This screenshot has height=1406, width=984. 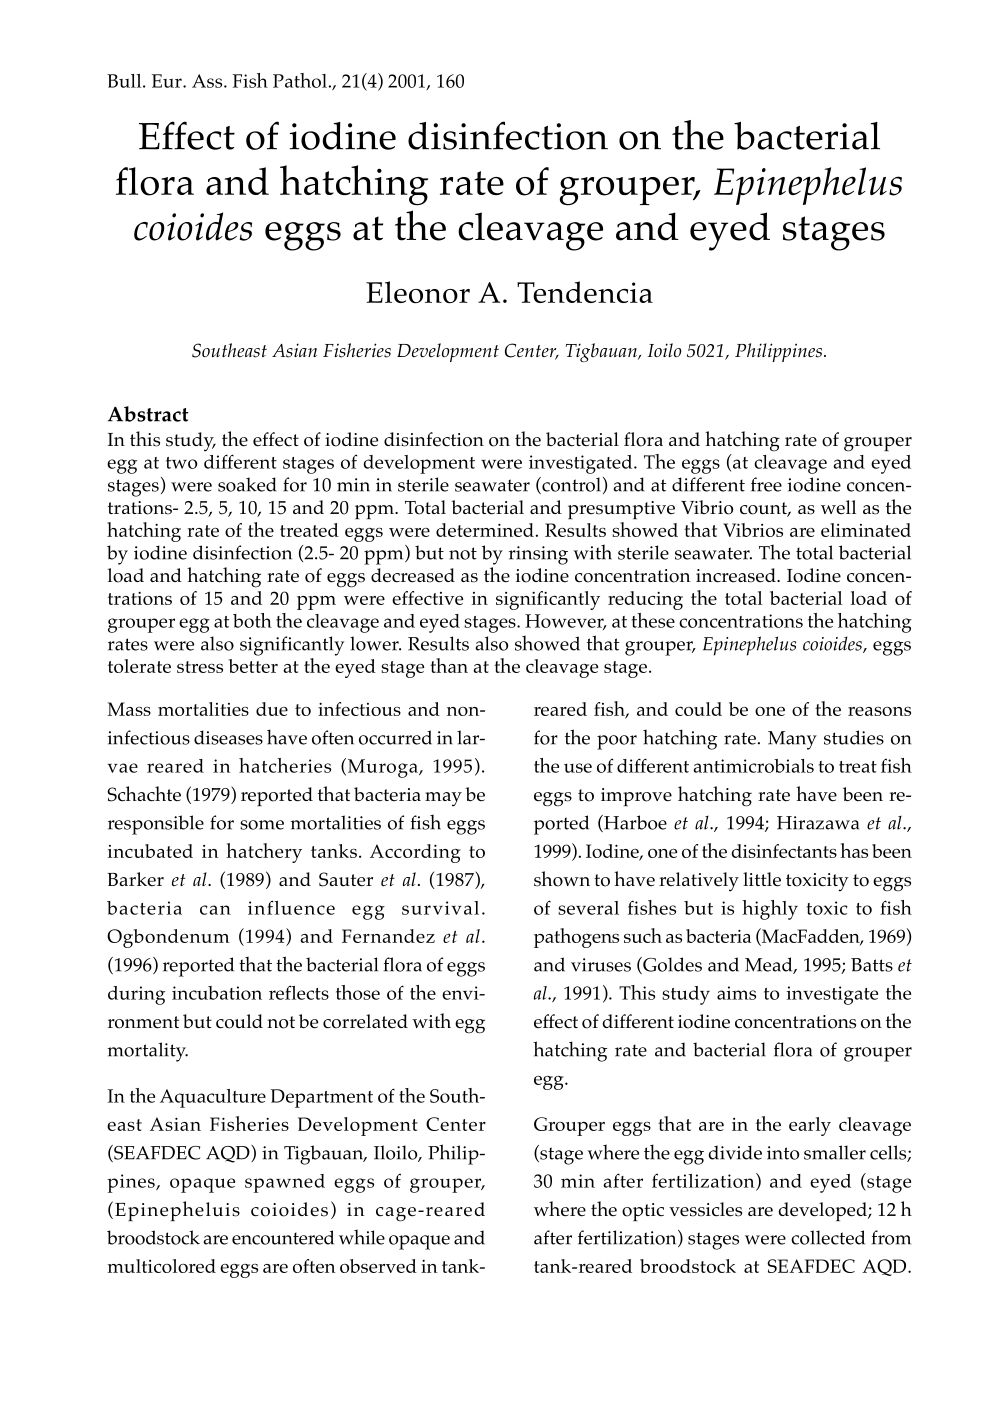 What do you see at coordinates (828, 1237) in the screenshot?
I see `collected` at bounding box center [828, 1237].
